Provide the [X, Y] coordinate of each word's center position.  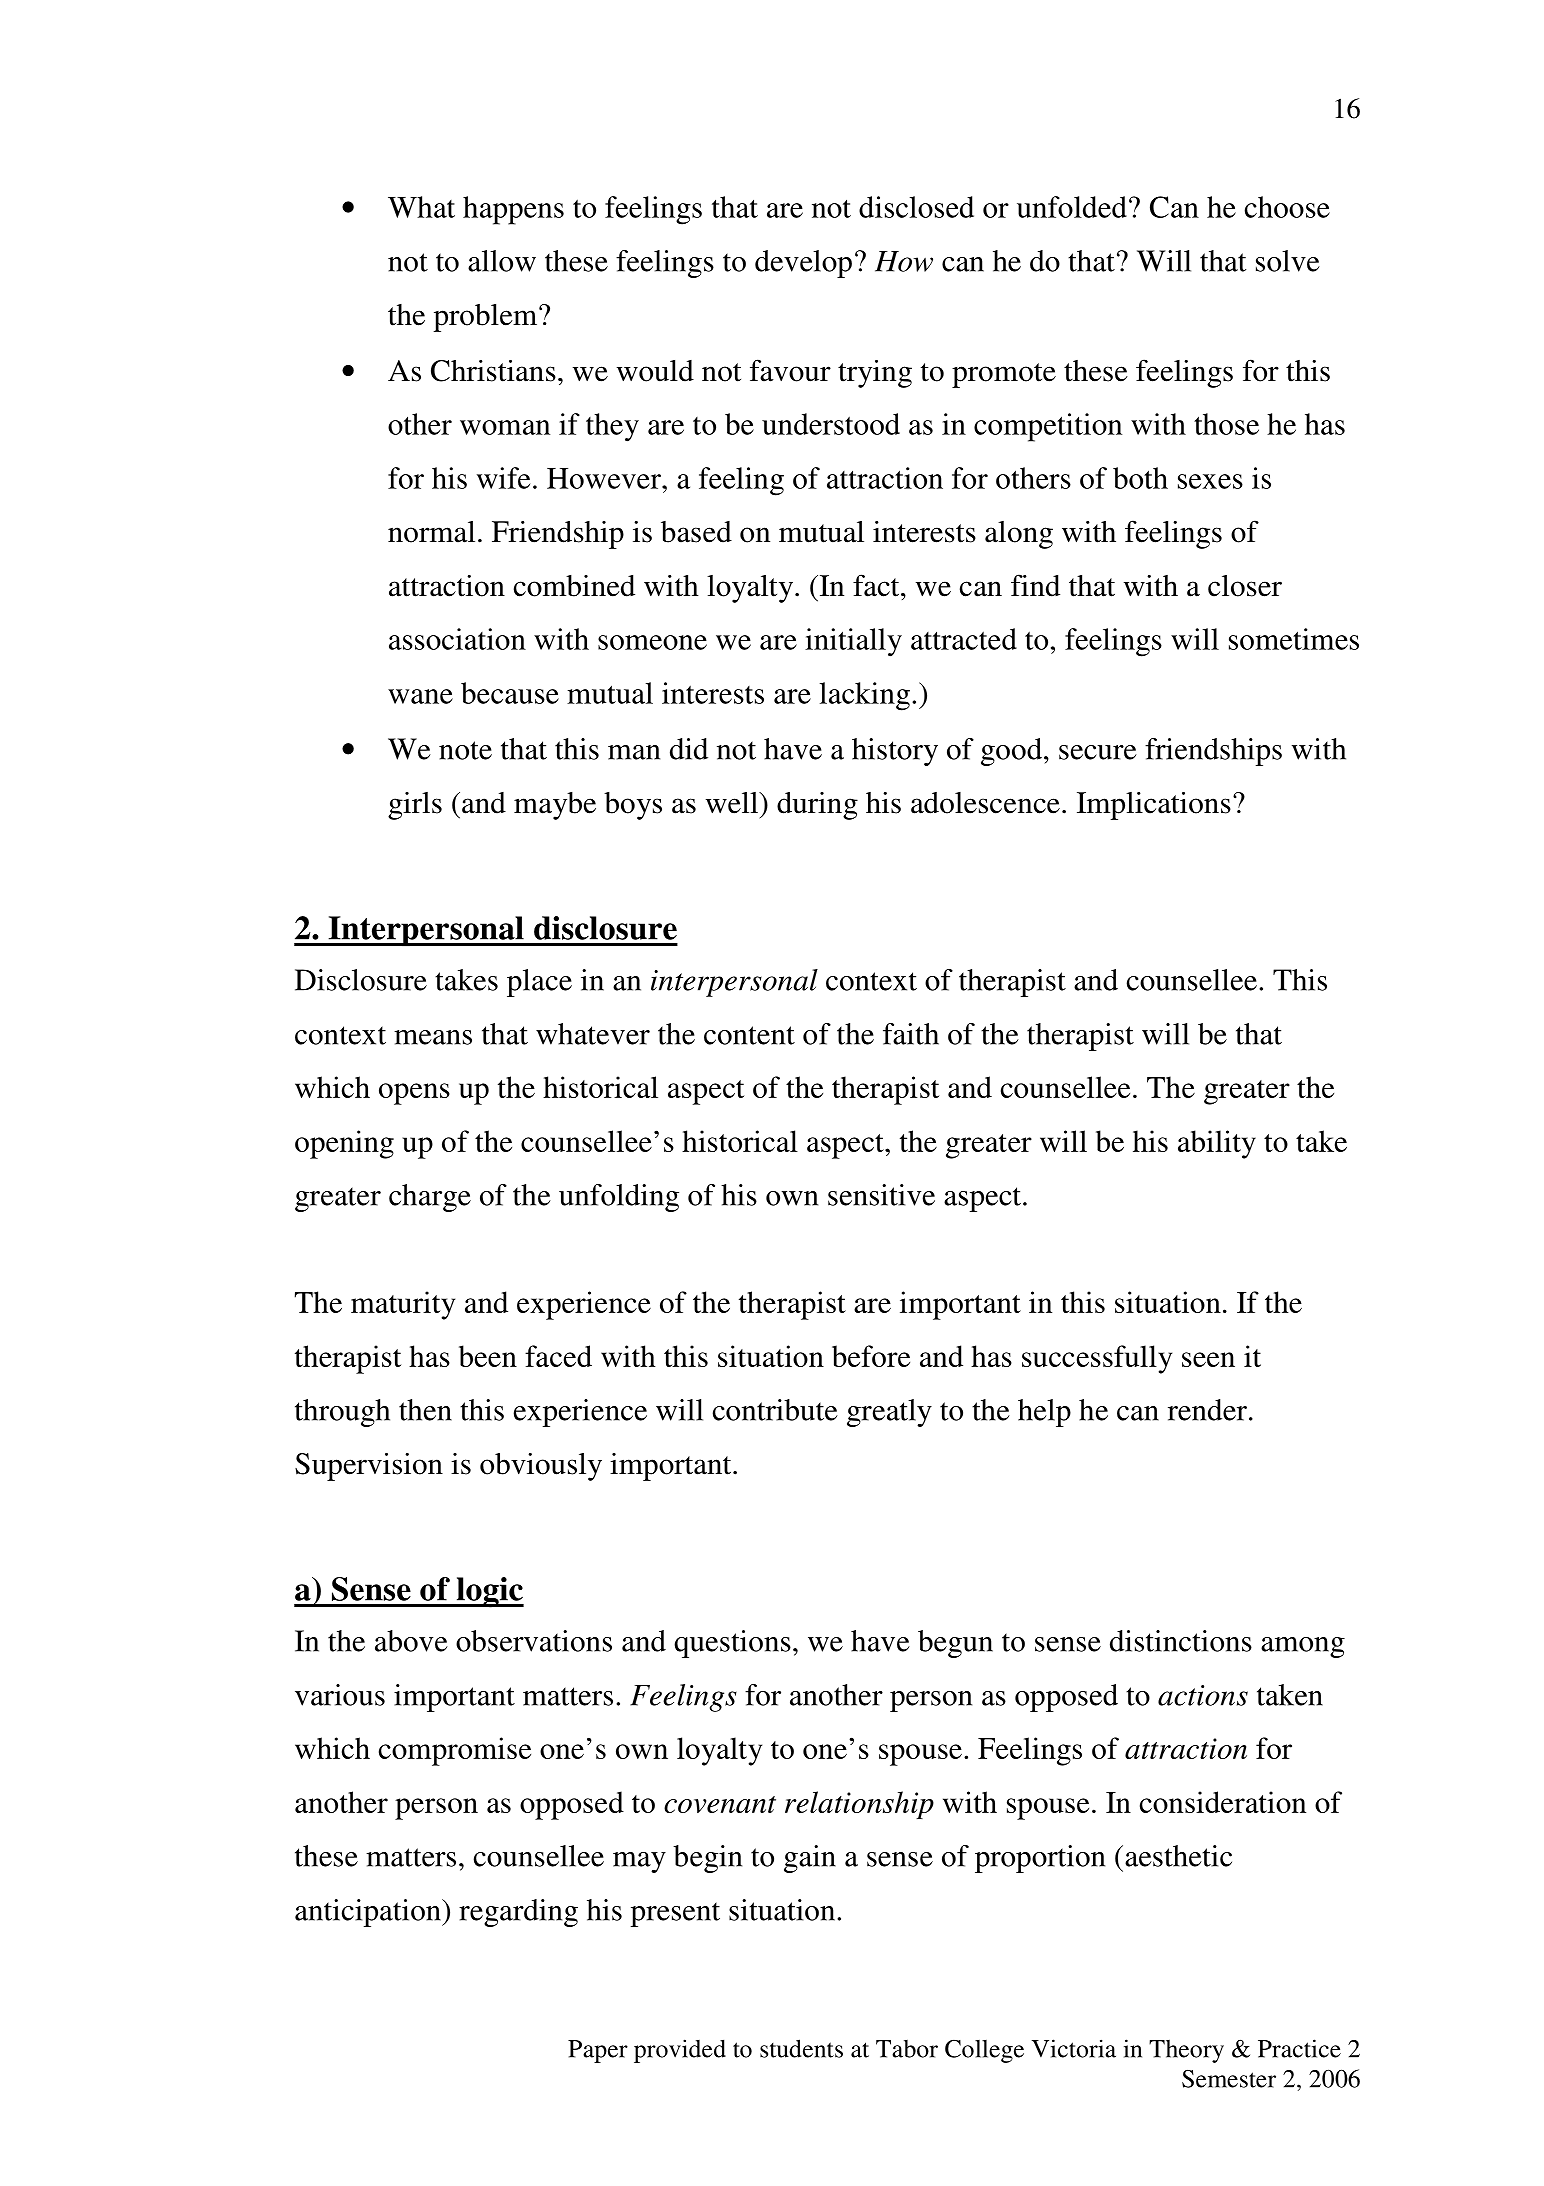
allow [502, 261]
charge [430, 1198]
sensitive [881, 1195]
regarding [518, 1913]
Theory [1186, 2051]
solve [1288, 261]
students [801, 2048]
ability [1217, 1144]
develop [803, 264]
